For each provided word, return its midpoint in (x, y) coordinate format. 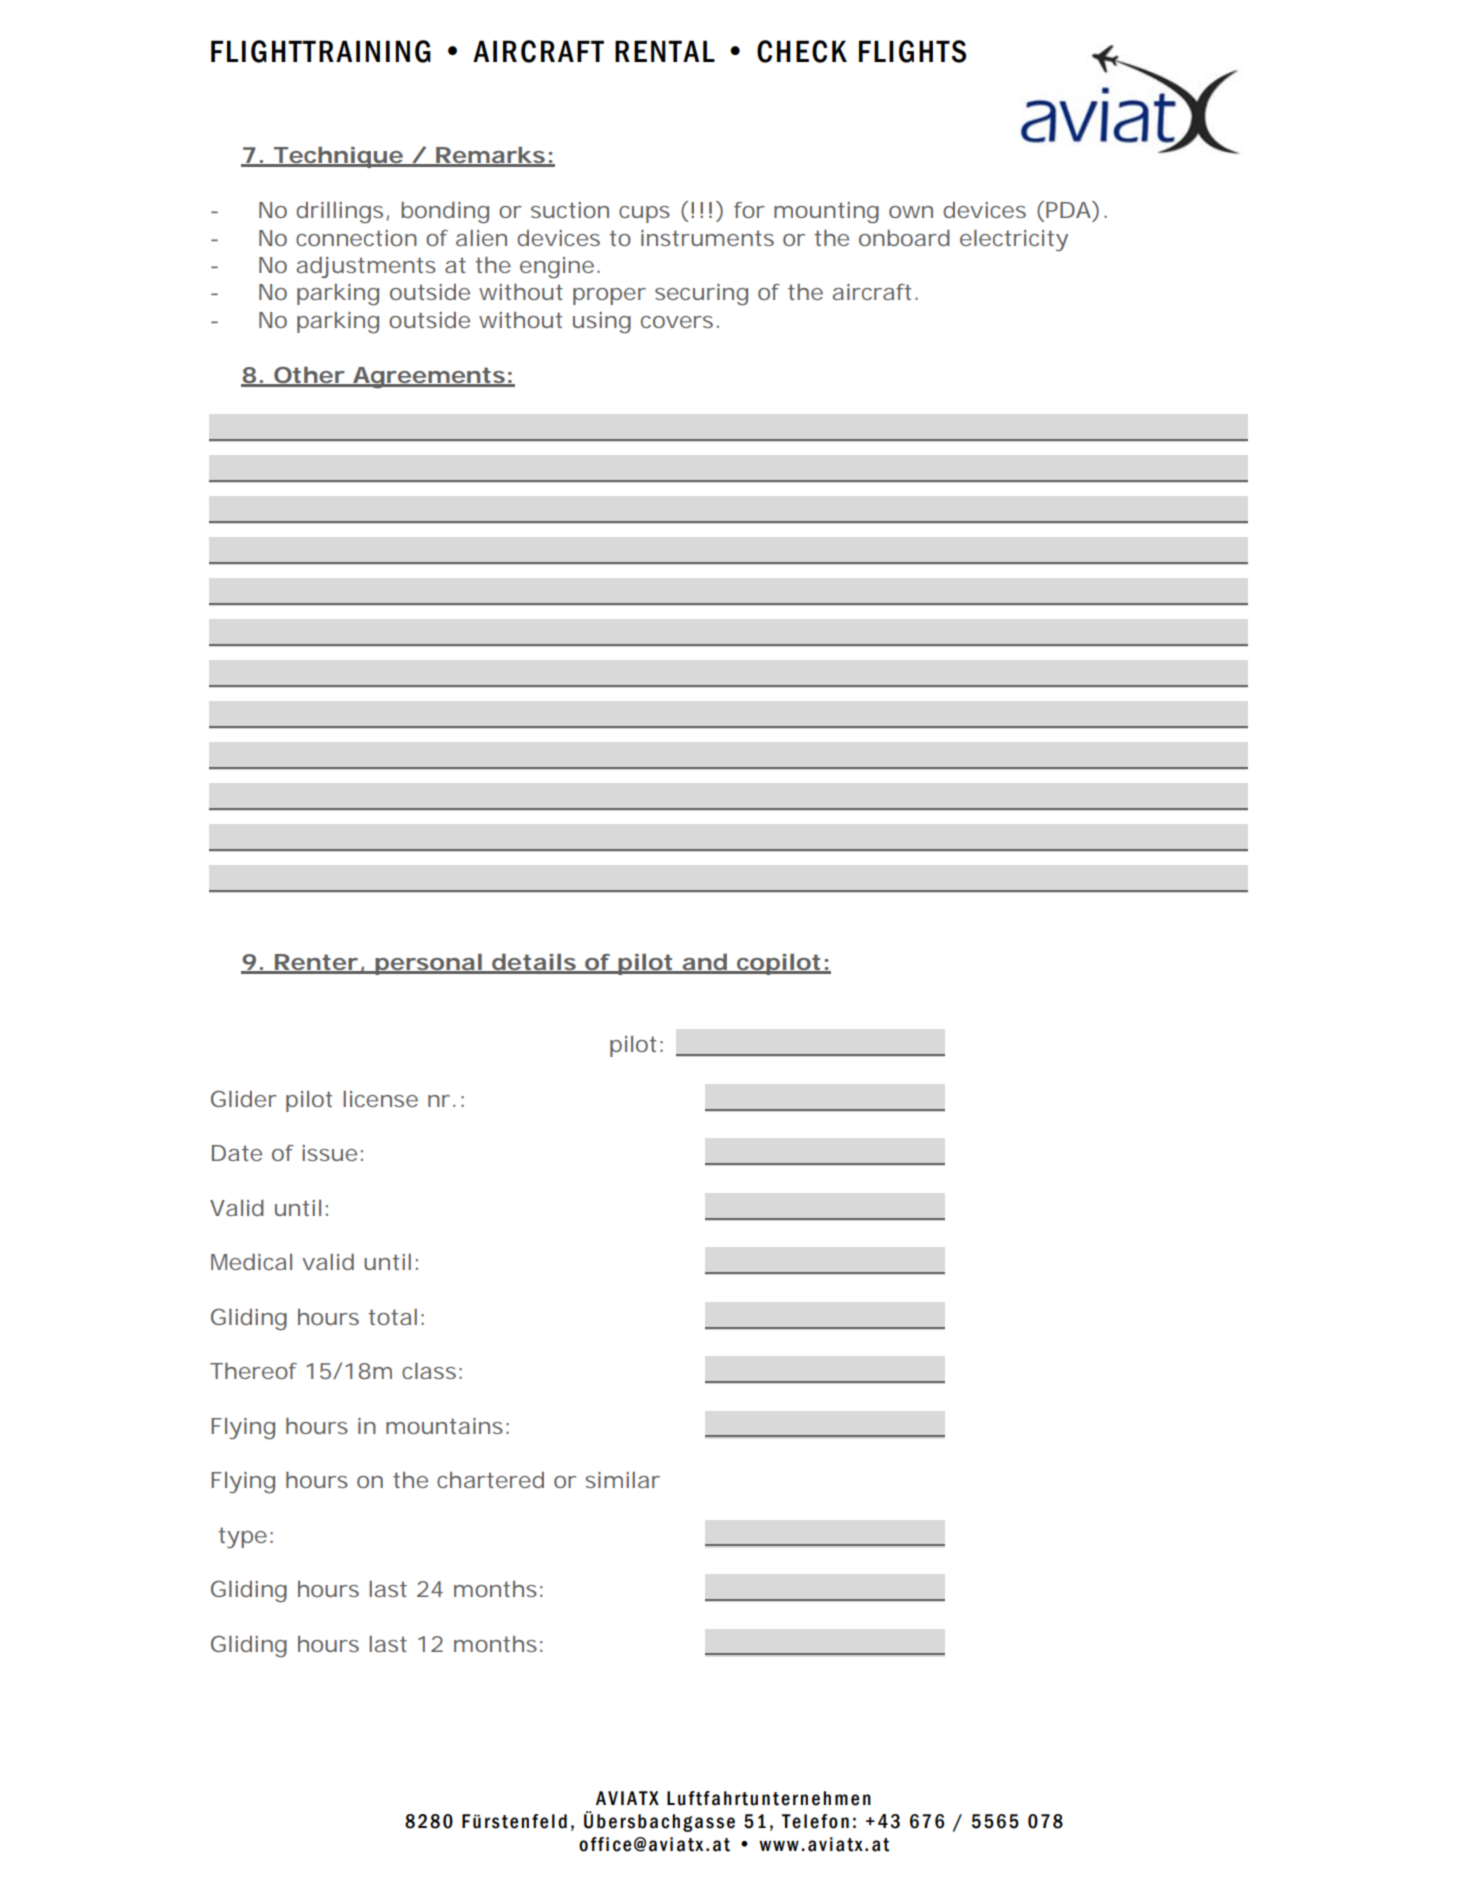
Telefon (815, 1821)
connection (356, 238)
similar (622, 1480)
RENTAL (665, 51)
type (242, 1537)
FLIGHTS (912, 51)
